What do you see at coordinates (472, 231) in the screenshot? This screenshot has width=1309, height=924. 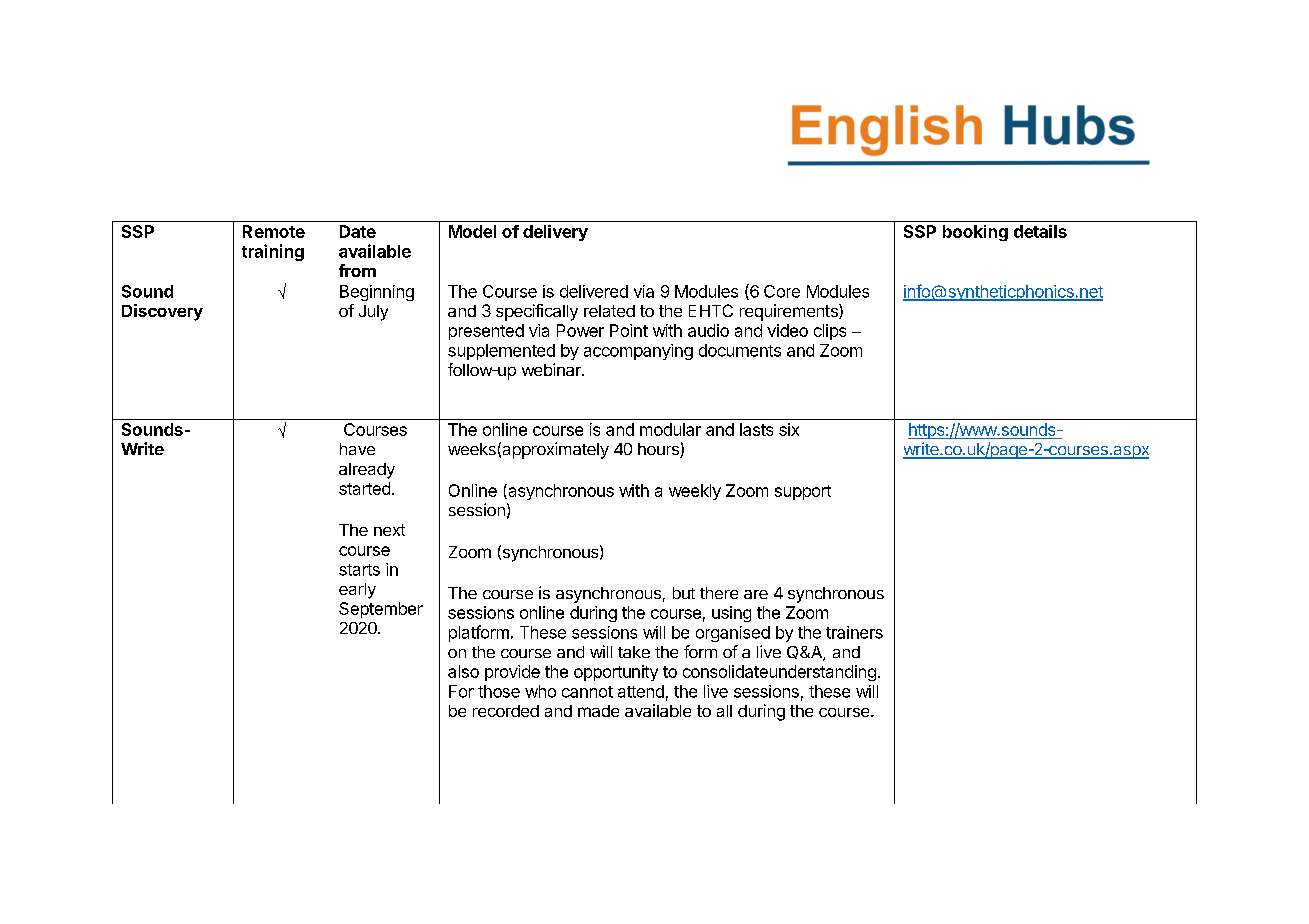 I see `Model` at bounding box center [472, 231].
